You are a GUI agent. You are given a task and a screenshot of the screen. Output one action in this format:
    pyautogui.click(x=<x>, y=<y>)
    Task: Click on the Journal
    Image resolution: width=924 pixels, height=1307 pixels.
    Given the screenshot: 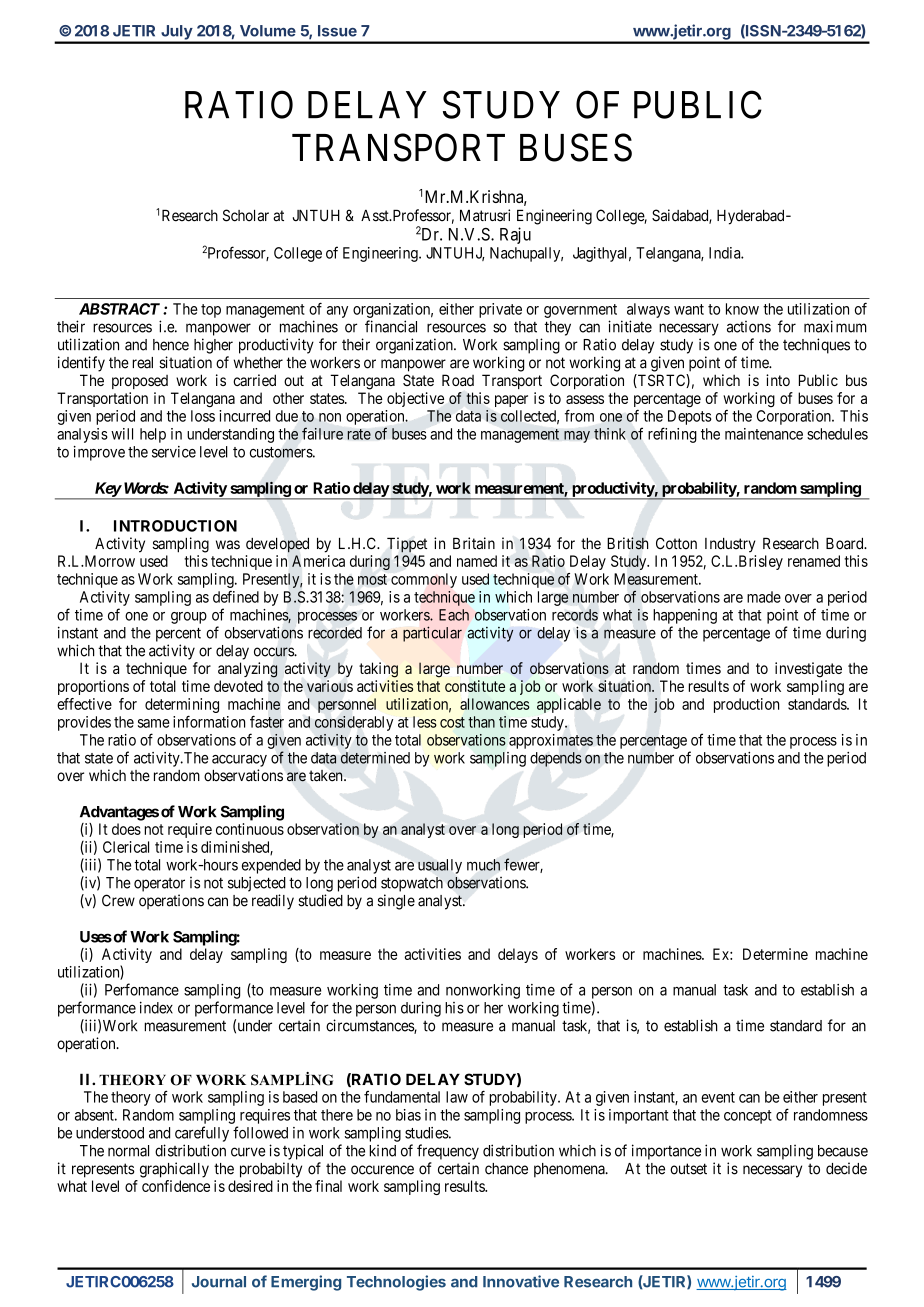 What is the action you would take?
    pyautogui.click(x=219, y=1282)
